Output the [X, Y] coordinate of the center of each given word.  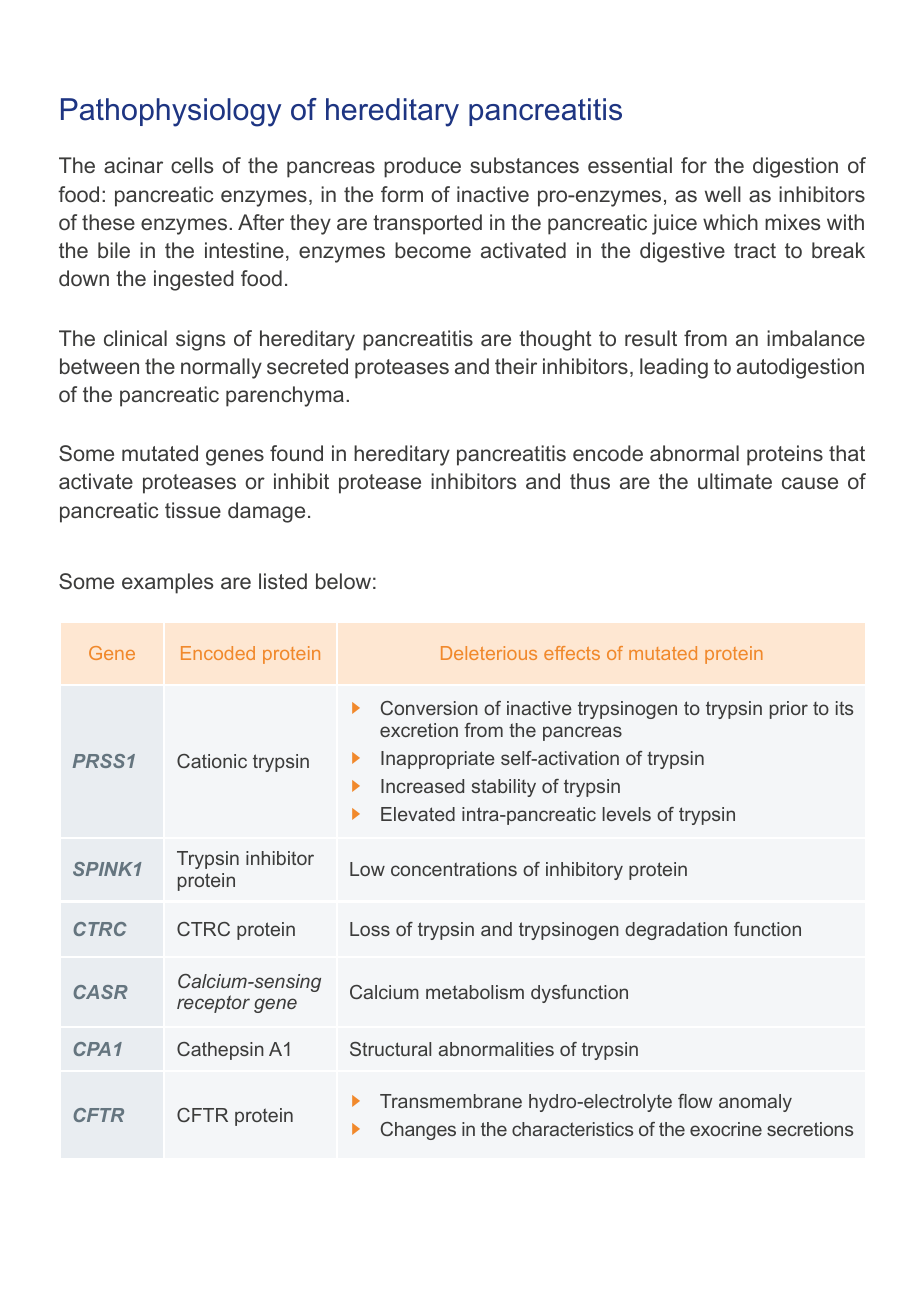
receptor [213, 1004]
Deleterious [489, 653]
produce [422, 167]
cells [192, 165]
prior [789, 710]
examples [167, 583]
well [723, 194]
